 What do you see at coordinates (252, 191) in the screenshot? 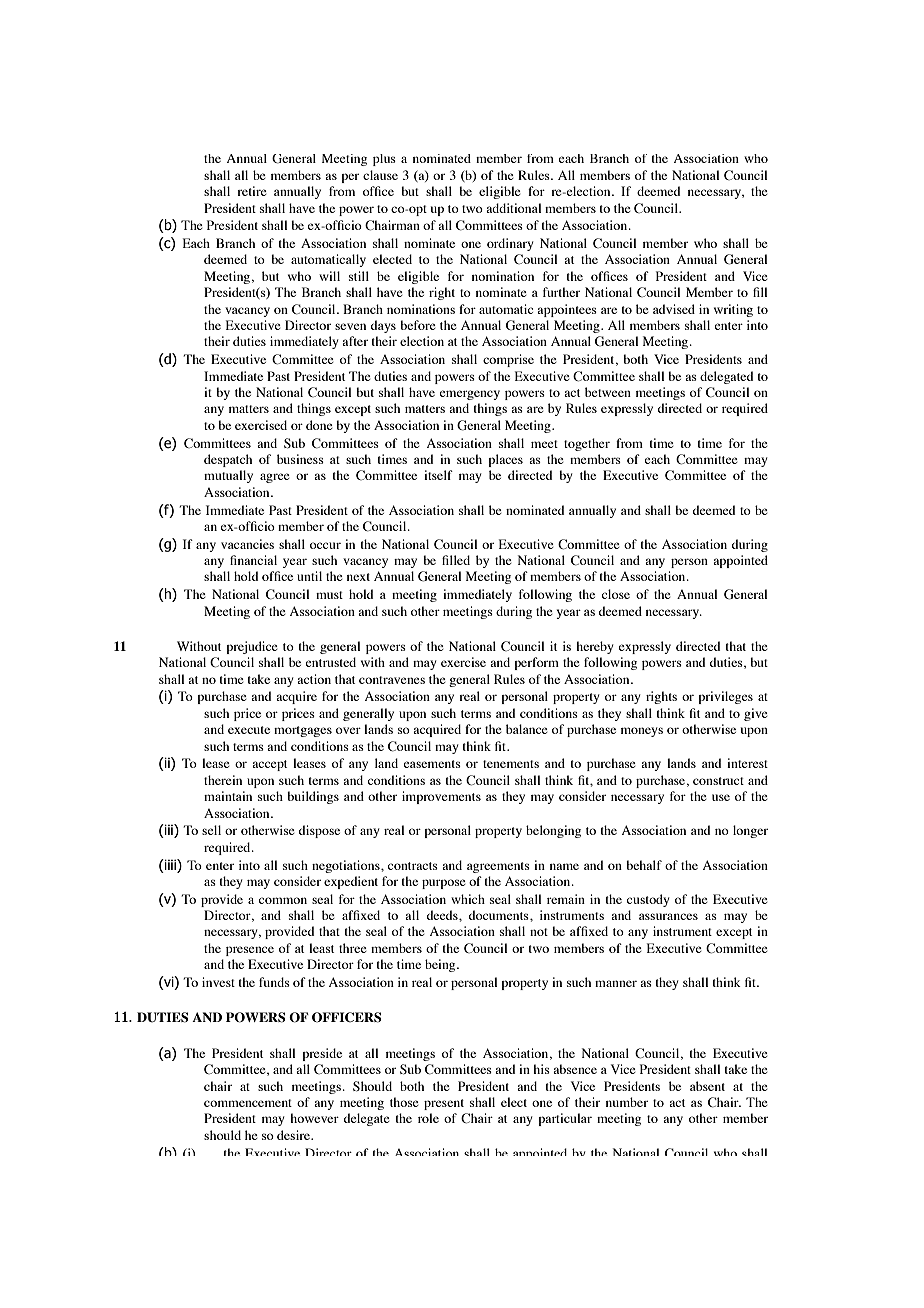
I see `retire` at bounding box center [252, 191].
